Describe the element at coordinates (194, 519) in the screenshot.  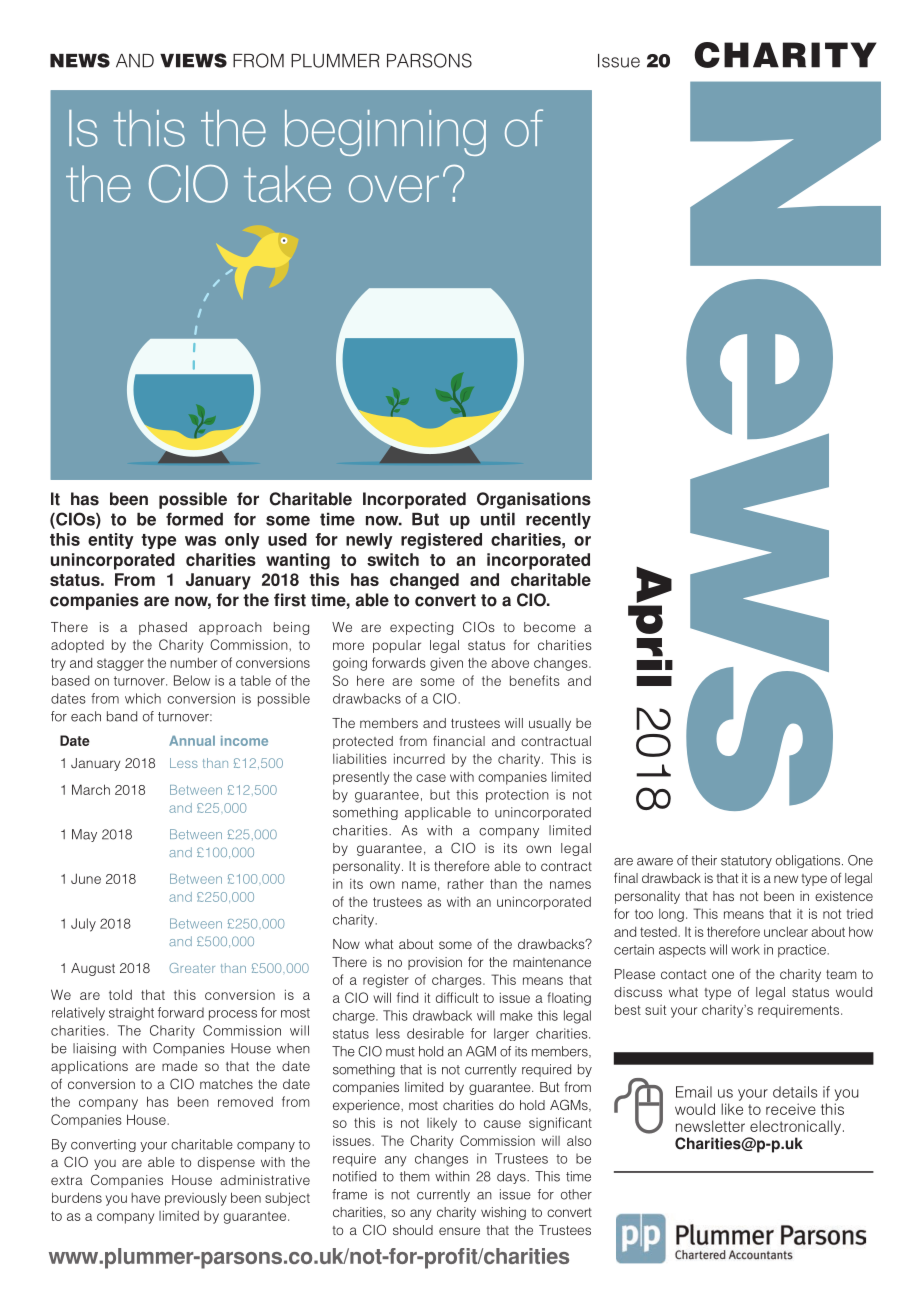
I see `formed` at that location.
